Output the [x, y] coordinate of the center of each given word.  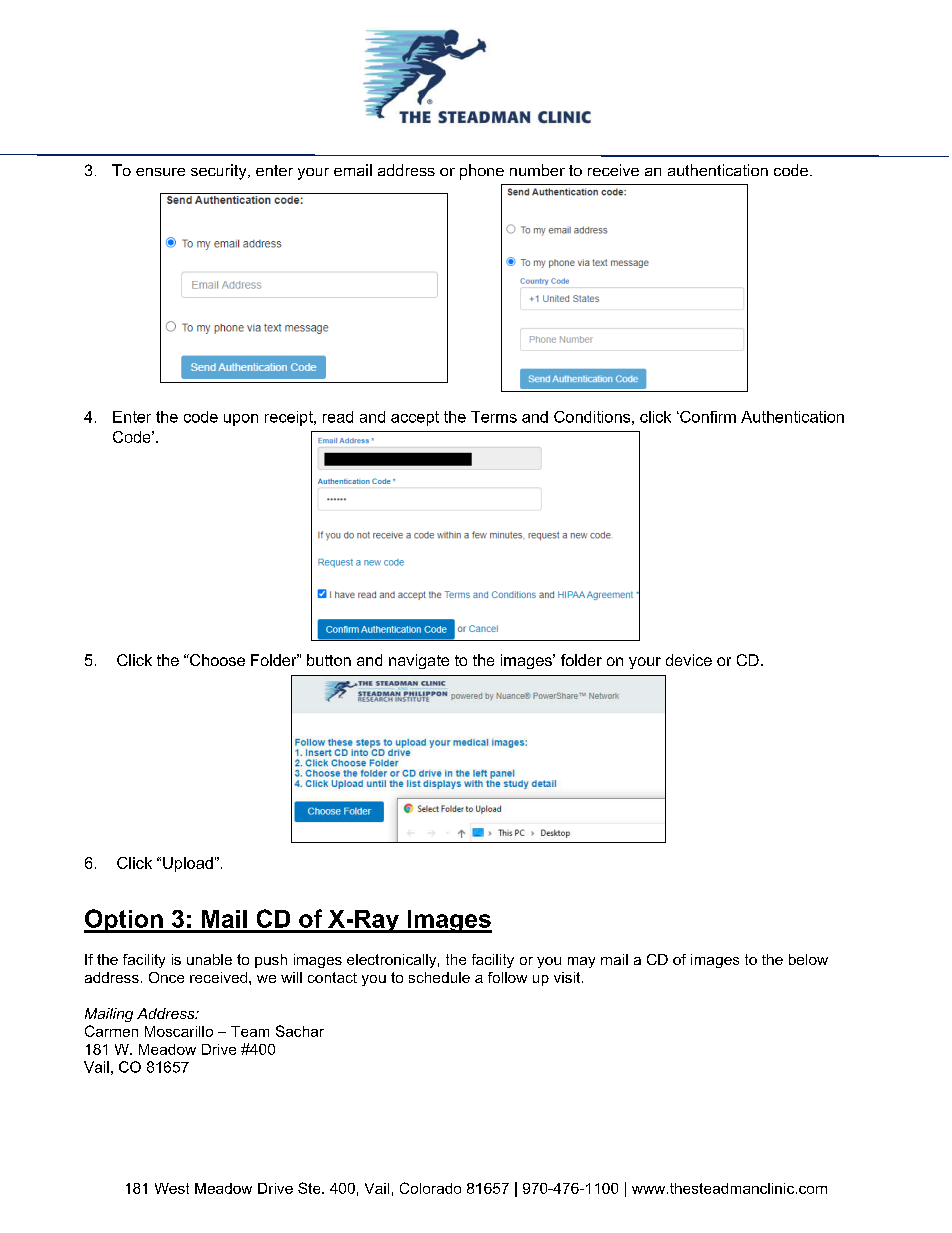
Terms [494, 417]
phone [482, 172]
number [537, 170]
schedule [439, 977]
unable [209, 959]
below [808, 959]
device [689, 660]
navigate [419, 661]
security [220, 172]
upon [241, 420]
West [172, 1188]
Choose [216, 660]
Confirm [707, 417]
